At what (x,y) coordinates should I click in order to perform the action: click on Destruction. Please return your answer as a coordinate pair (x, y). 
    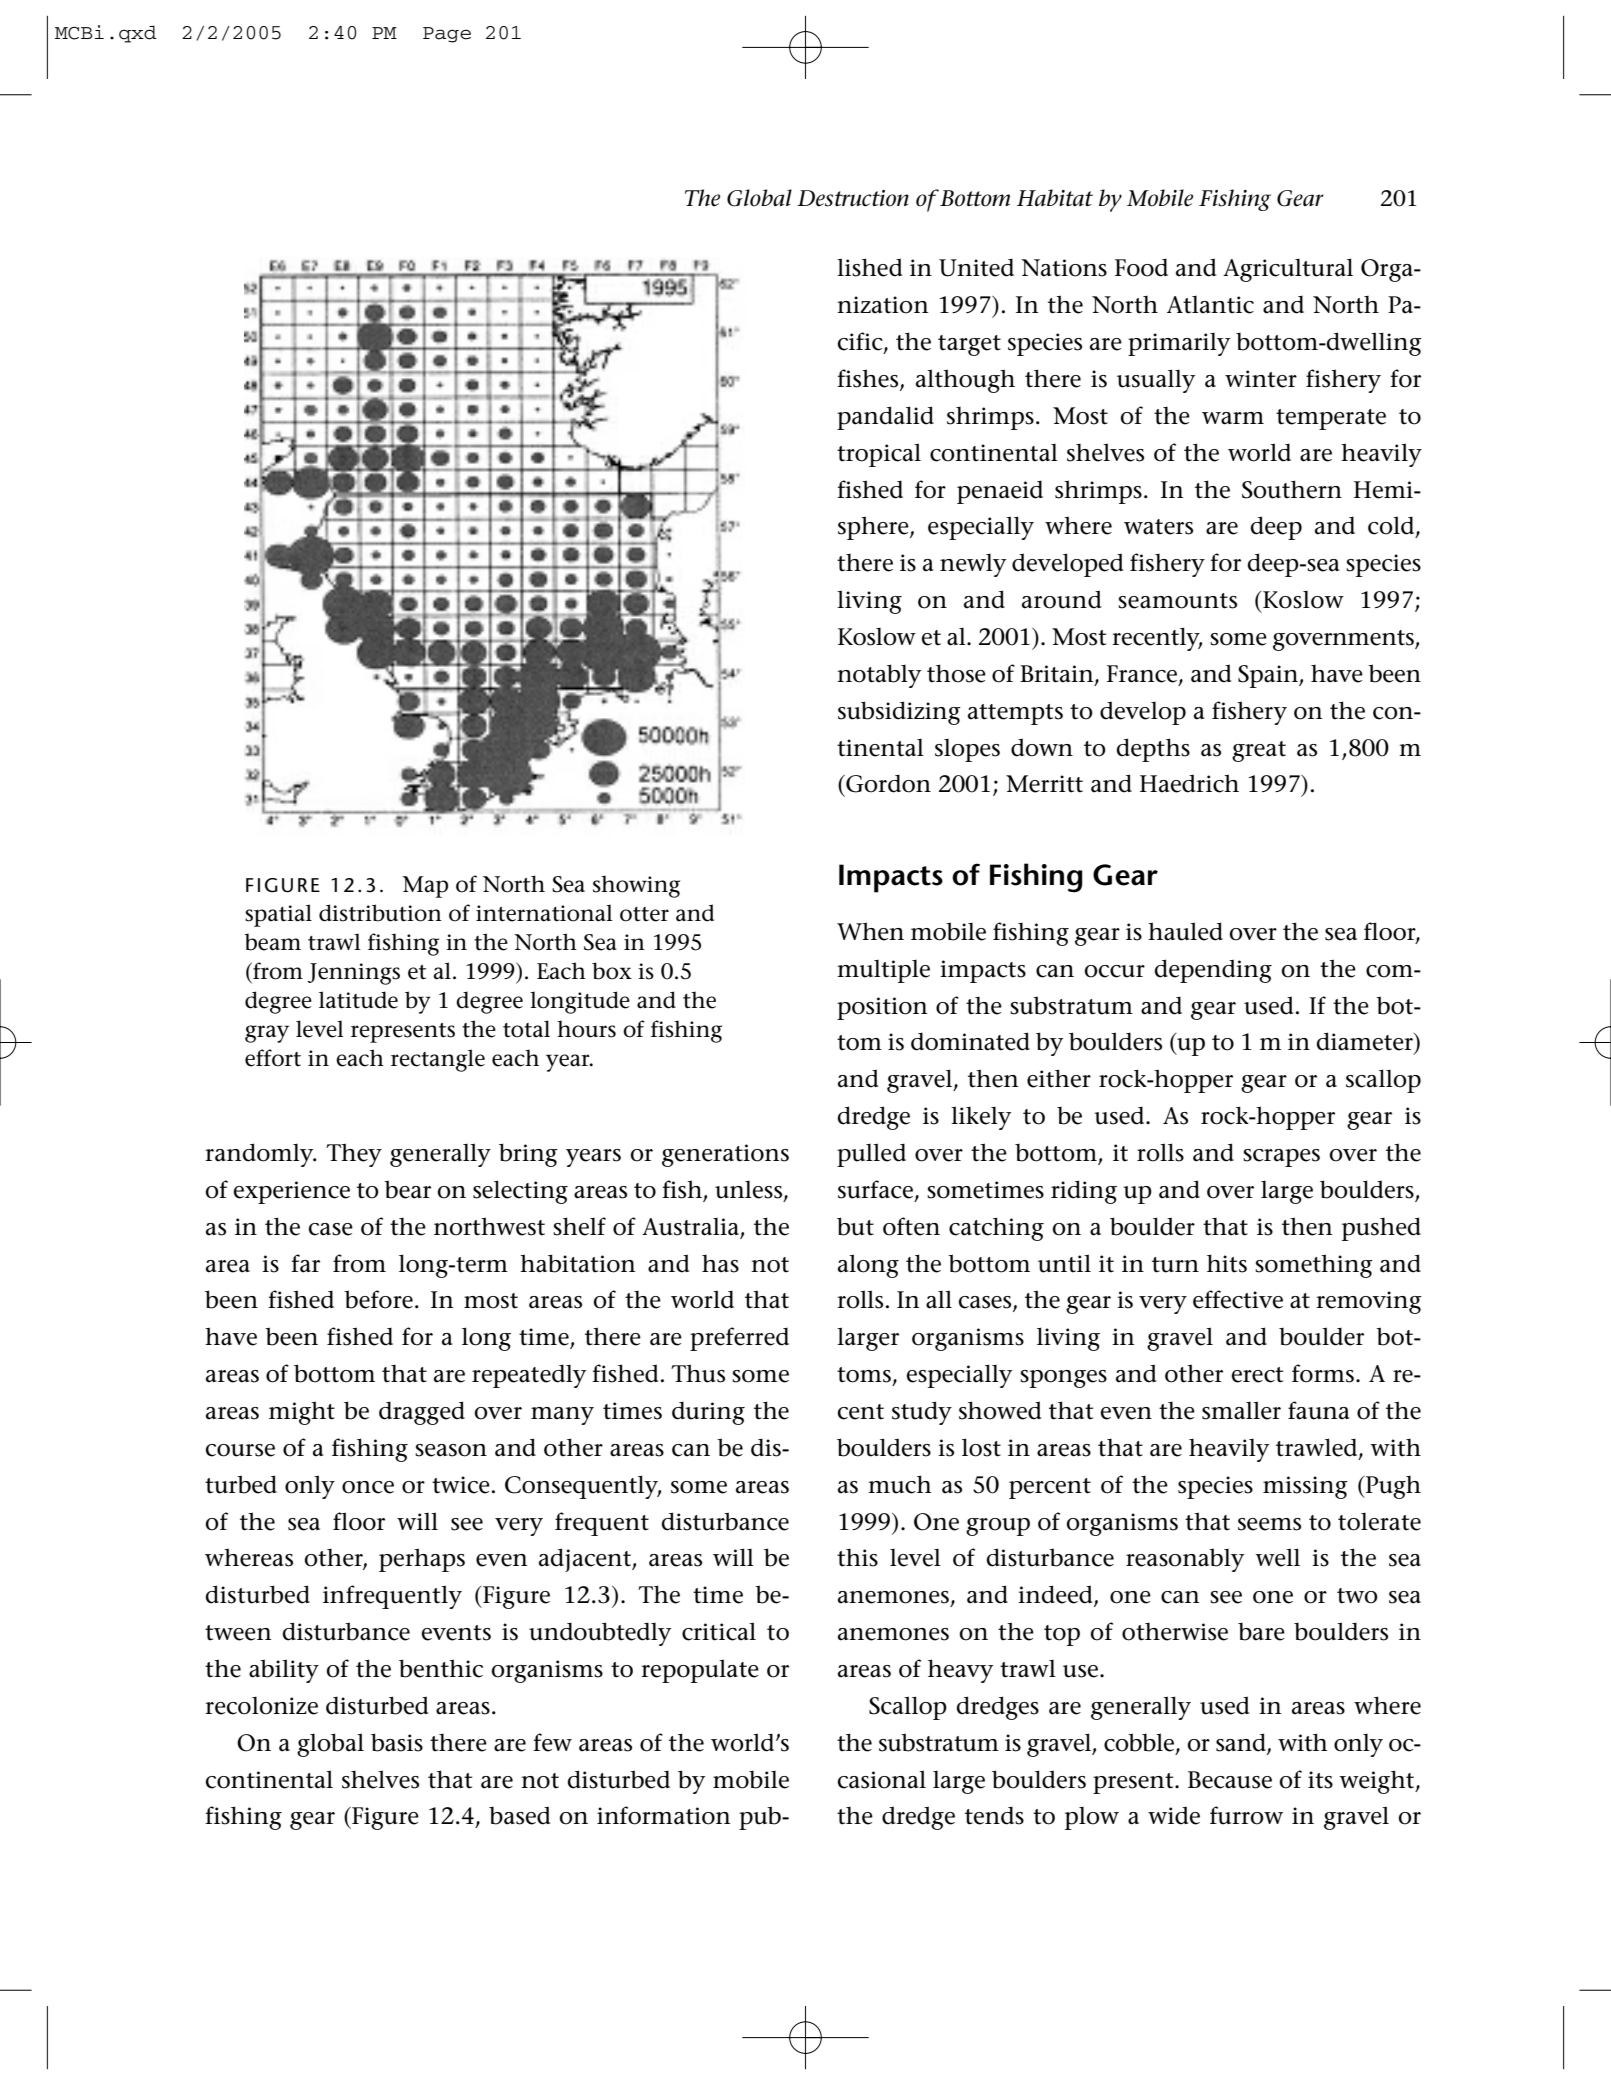
    Looking at the image, I should click on (853, 198).
